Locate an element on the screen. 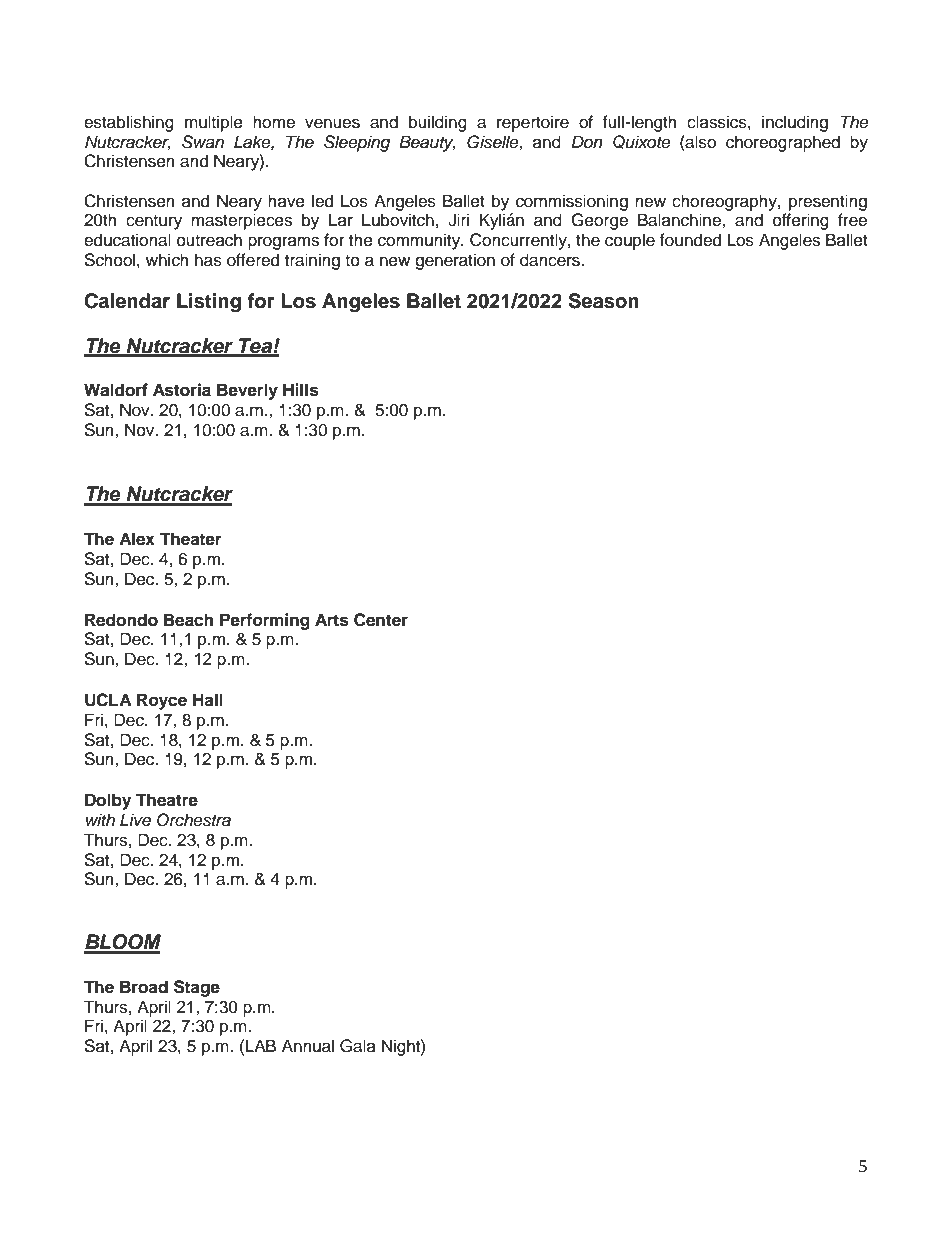  Beach is located at coordinates (188, 620).
